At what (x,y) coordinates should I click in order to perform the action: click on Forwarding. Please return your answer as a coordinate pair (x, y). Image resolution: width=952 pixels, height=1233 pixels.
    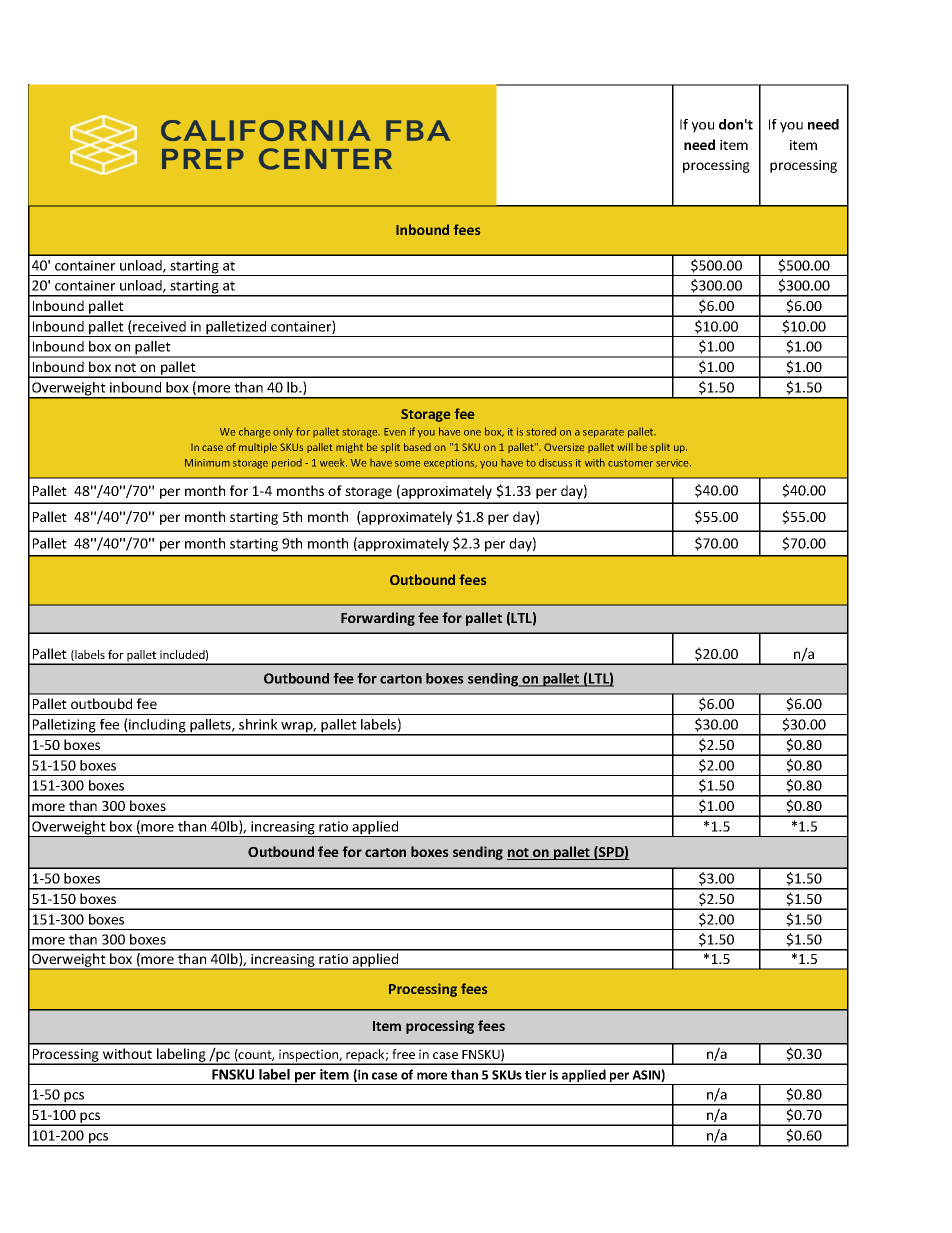
    Looking at the image, I should click on (378, 619).
